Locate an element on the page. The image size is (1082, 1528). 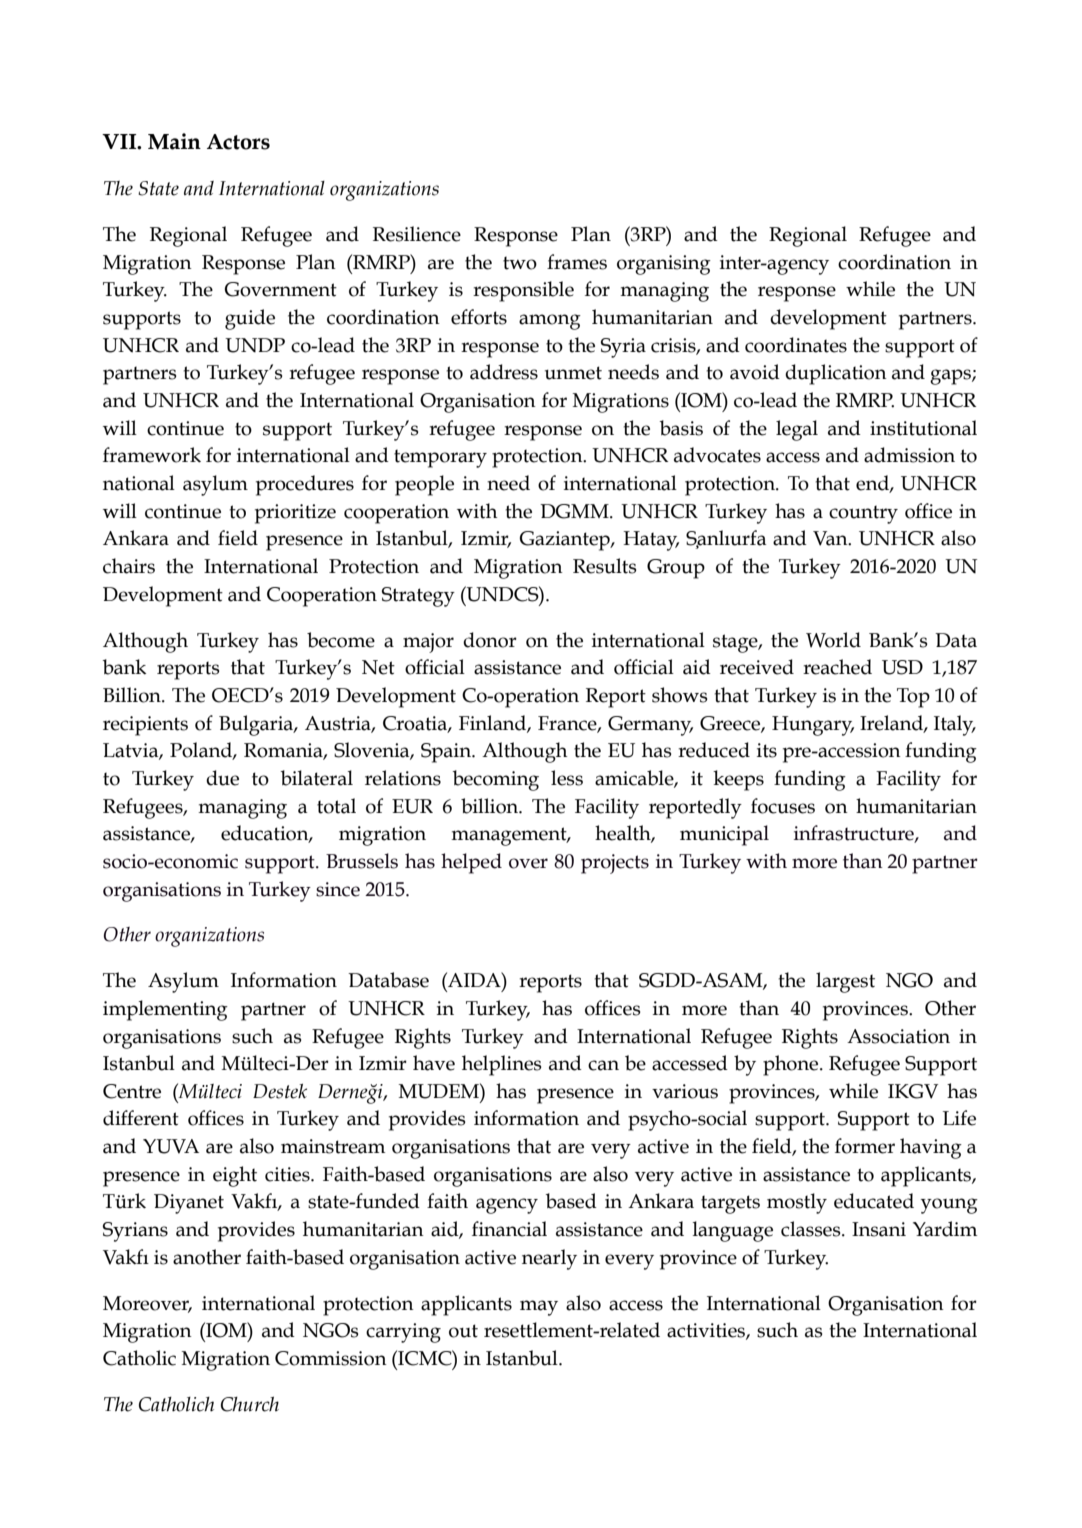
helplines is located at coordinates (502, 1065).
